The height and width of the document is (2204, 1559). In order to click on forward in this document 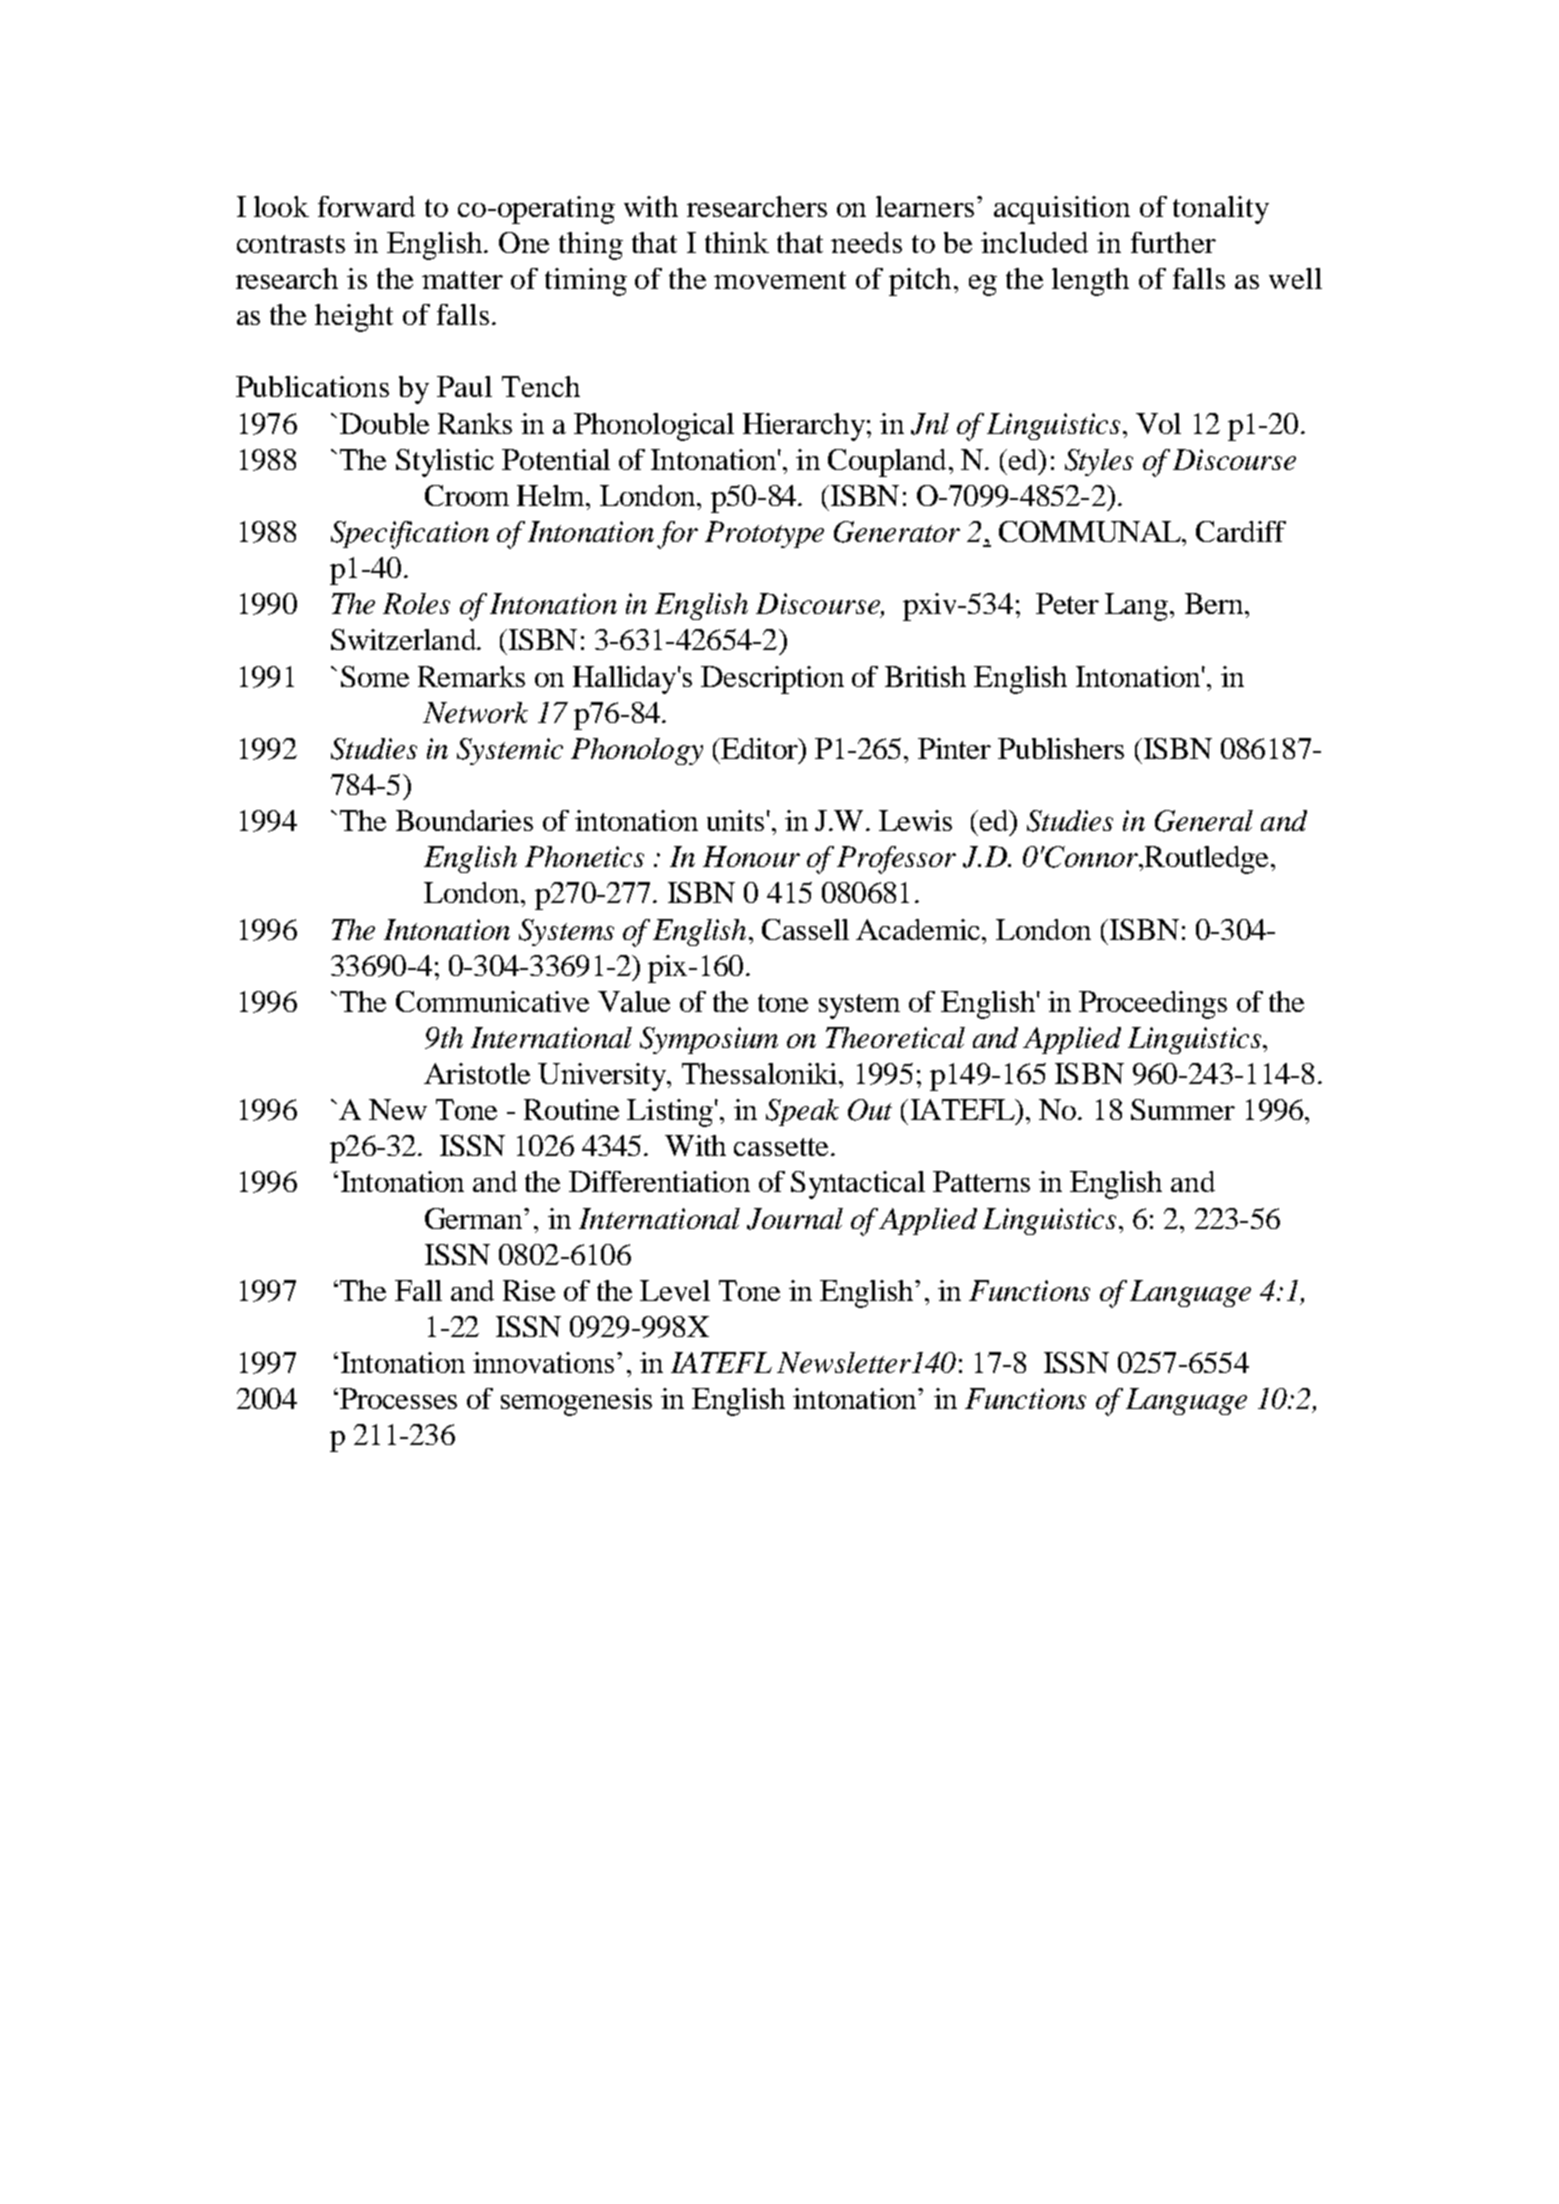, I will do `click(366, 206)`.
